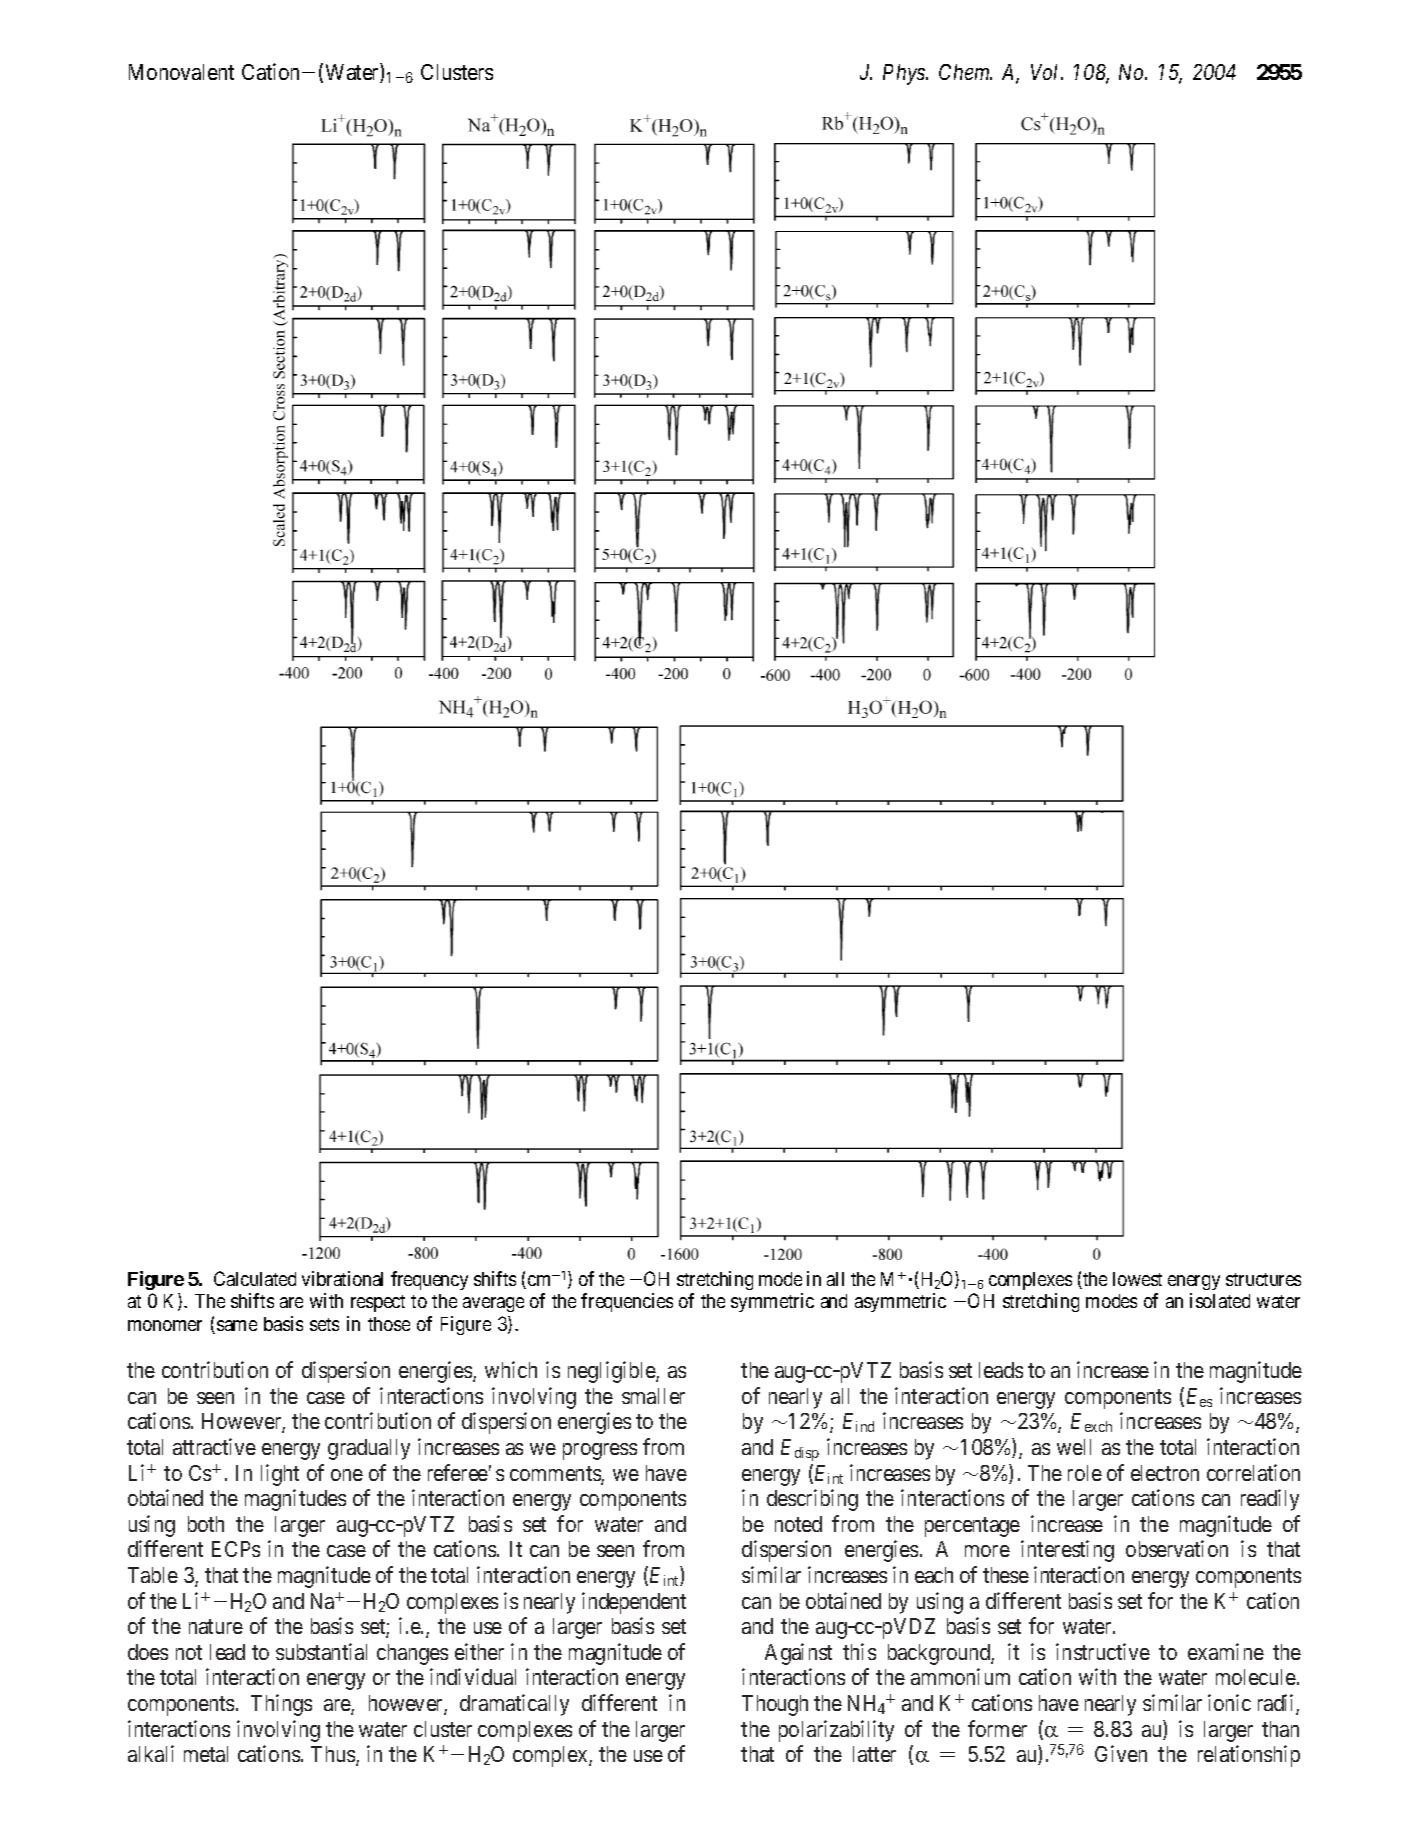 This document has width=1428, height=1848. What do you see at coordinates (181, 72) in the document?
I see `Monovalent` at bounding box center [181, 72].
